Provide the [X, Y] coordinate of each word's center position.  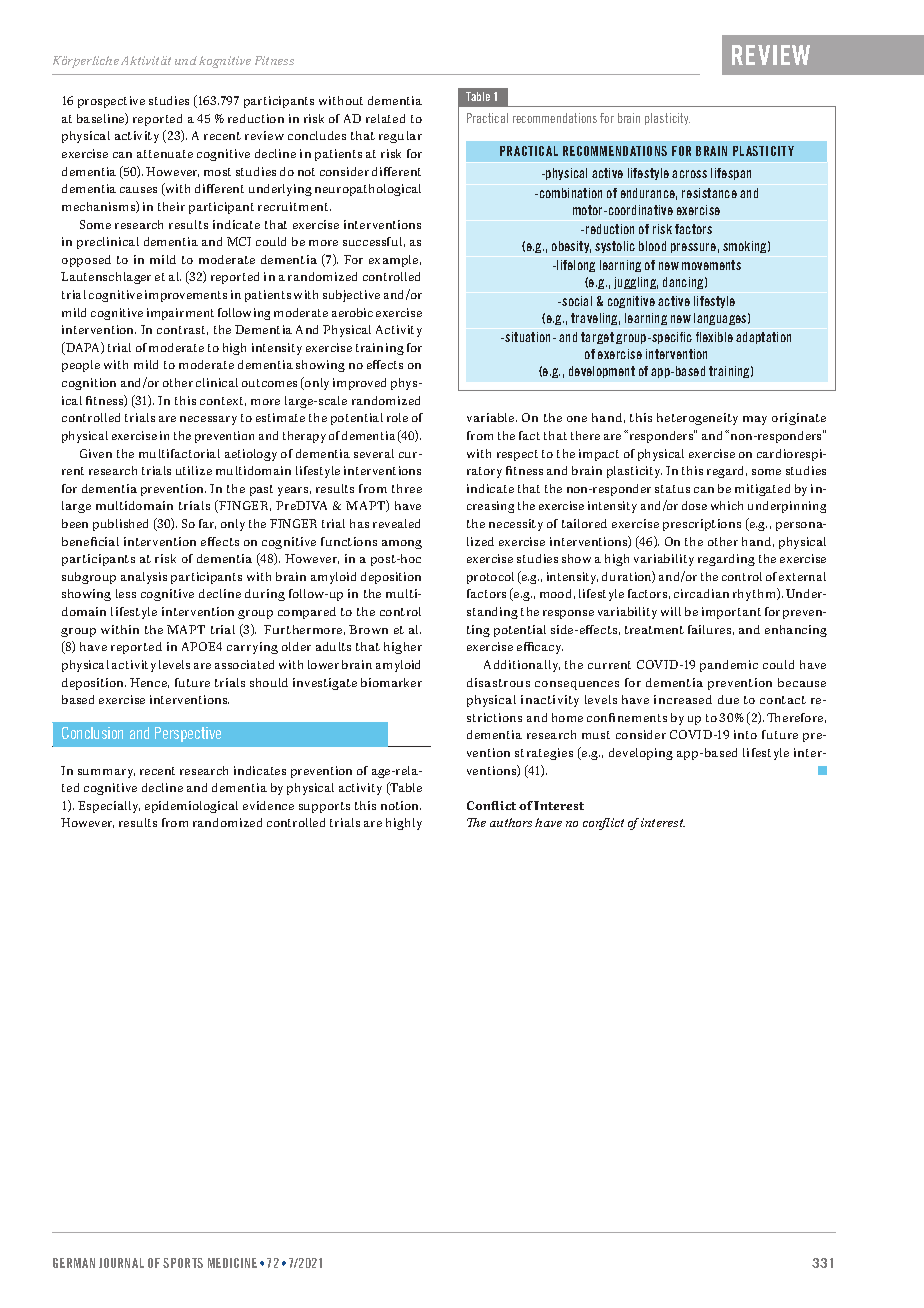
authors [511, 822]
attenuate [165, 154]
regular [400, 137]
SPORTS [183, 1263]
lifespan [731, 174]
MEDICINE [232, 1263]
